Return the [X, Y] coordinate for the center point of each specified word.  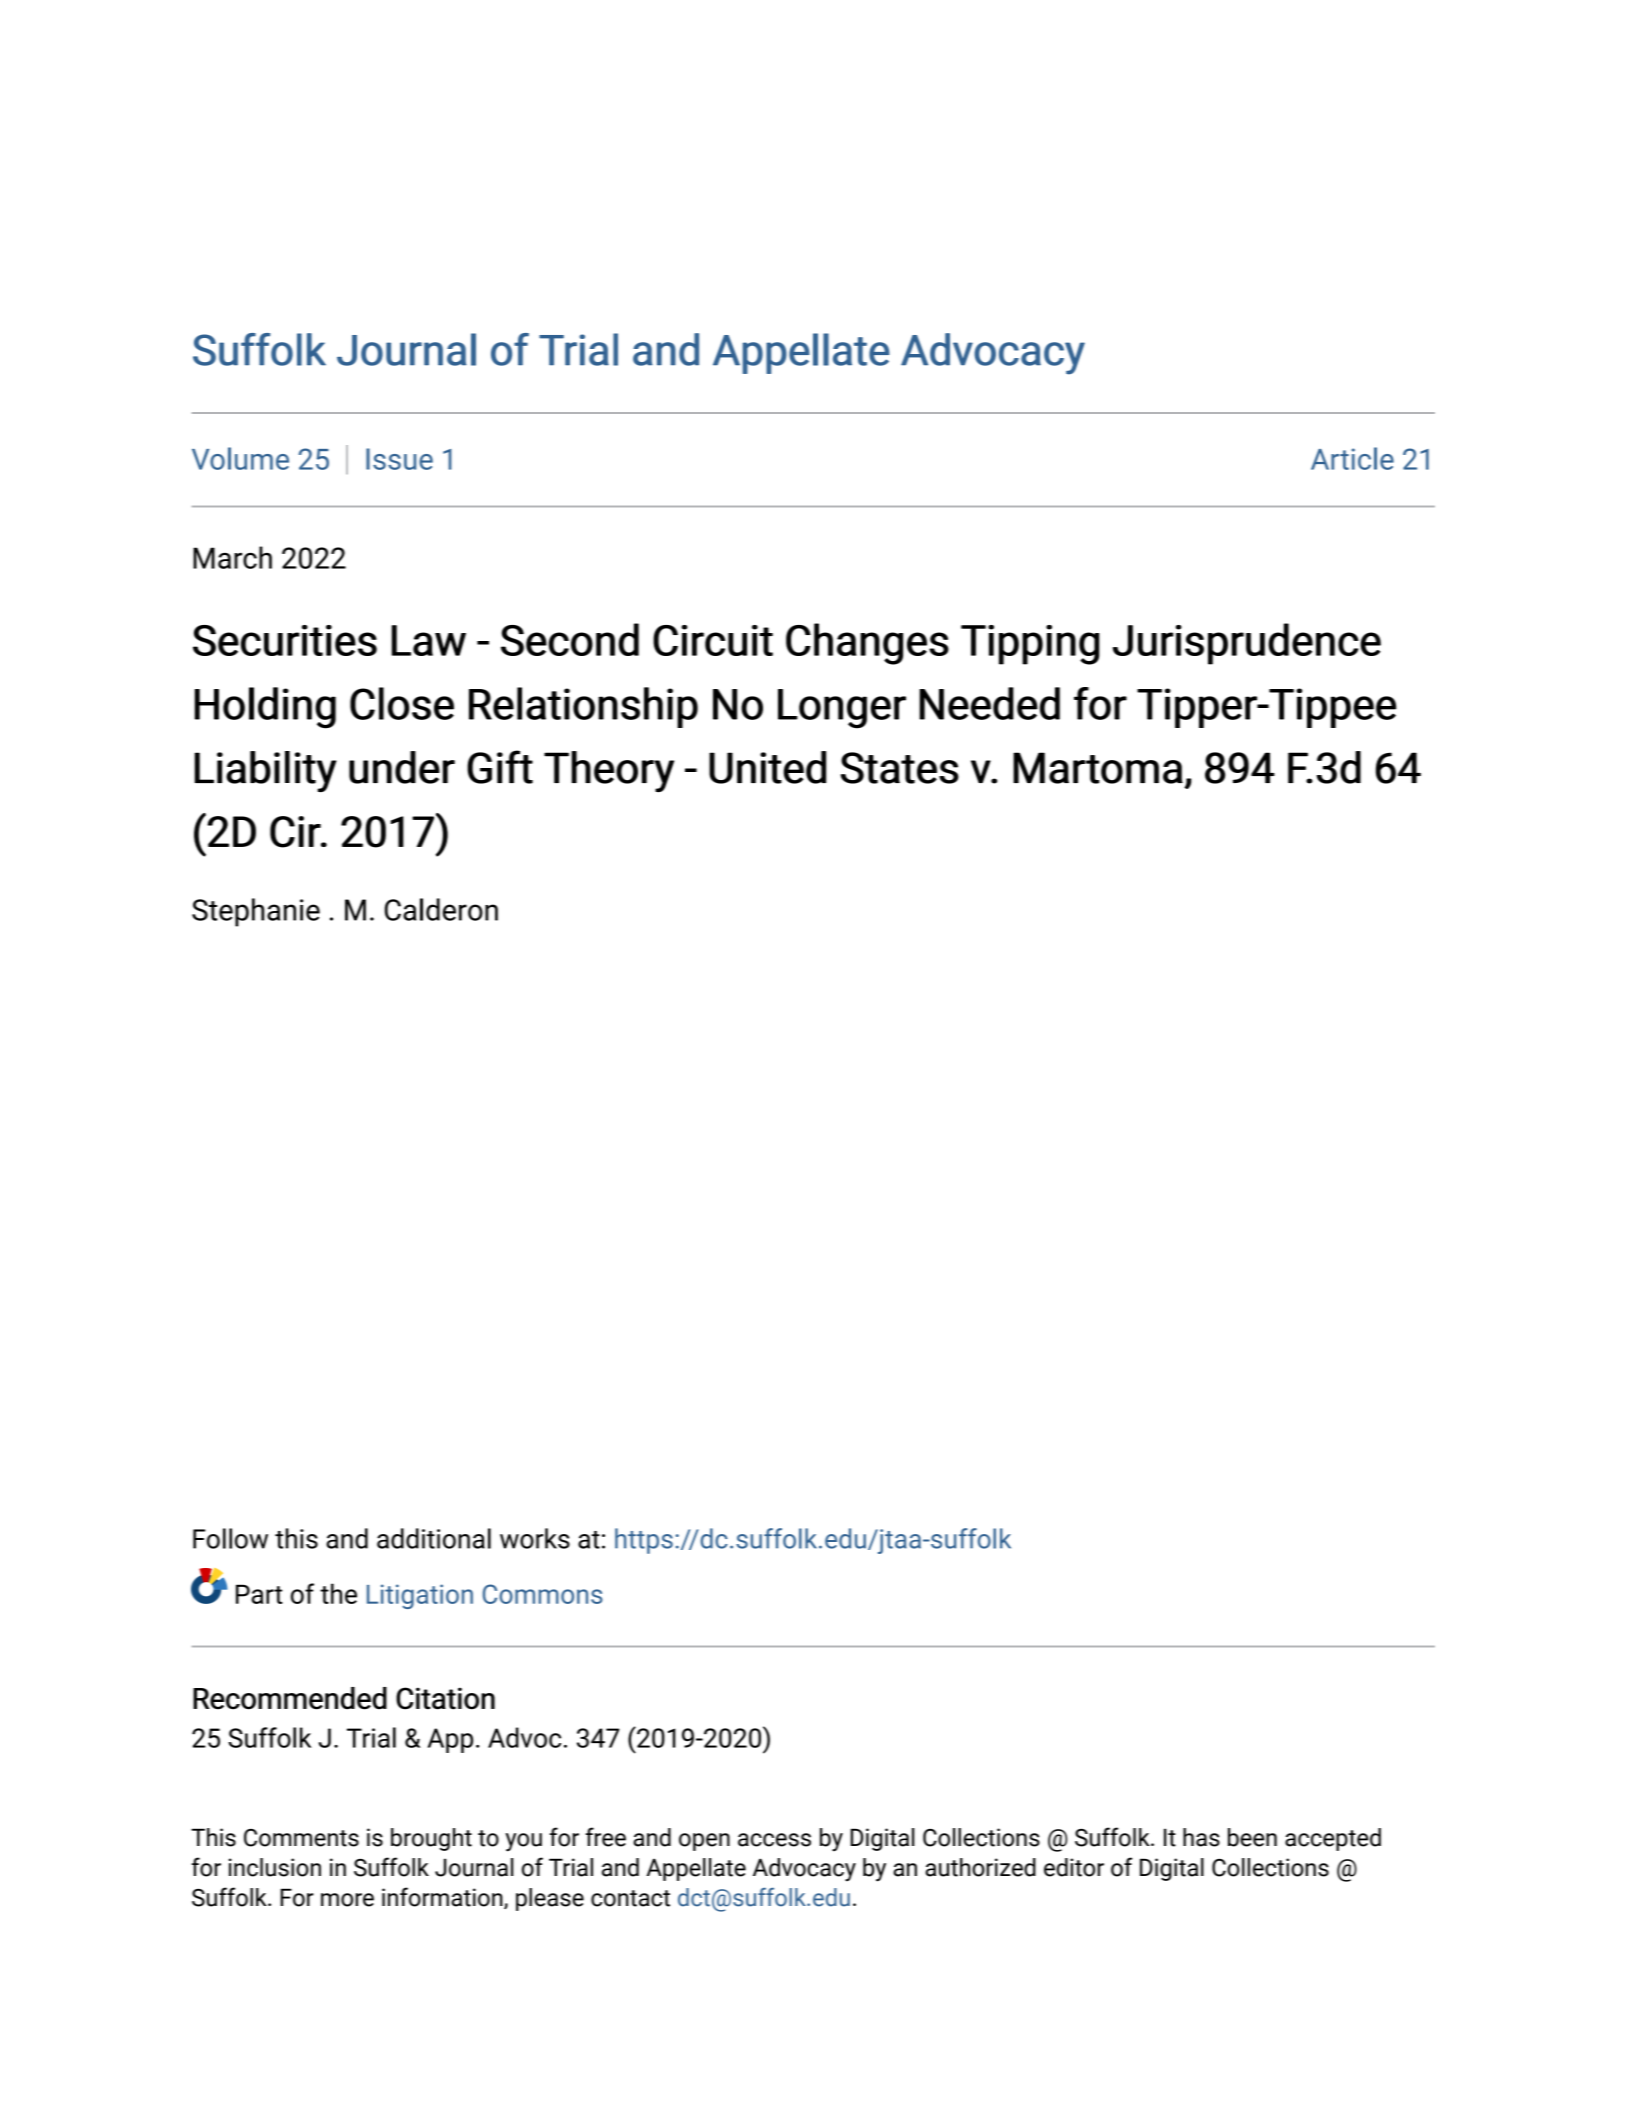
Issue [399, 459]
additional [434, 1538]
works [535, 1538]
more [347, 1900]
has [1201, 1837]
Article [1352, 458]
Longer [842, 709]
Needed [989, 703]
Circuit [713, 640]
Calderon [441, 909]
